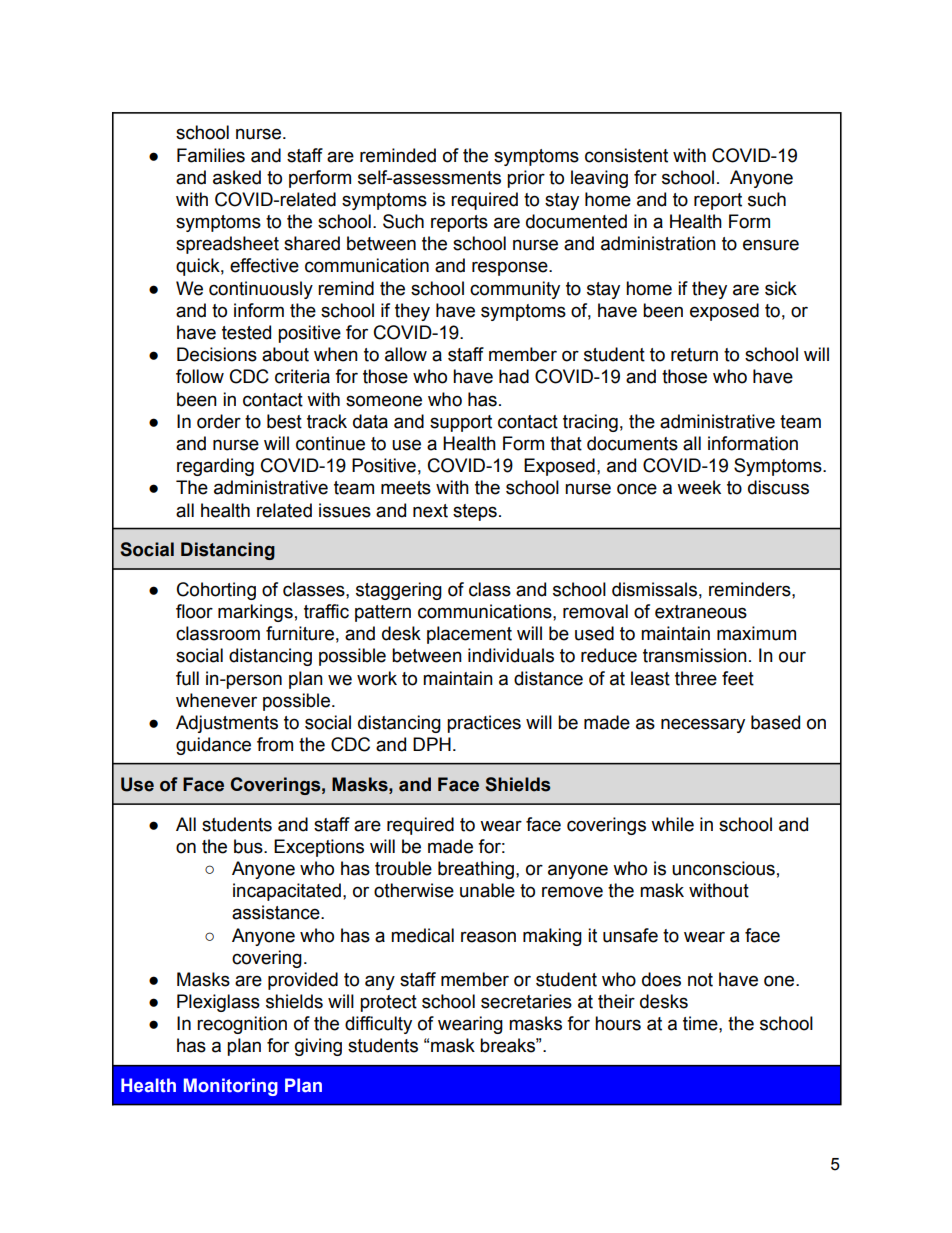  Describe the element at coordinates (526, 179) in the screenshot. I see `prior` at that location.
